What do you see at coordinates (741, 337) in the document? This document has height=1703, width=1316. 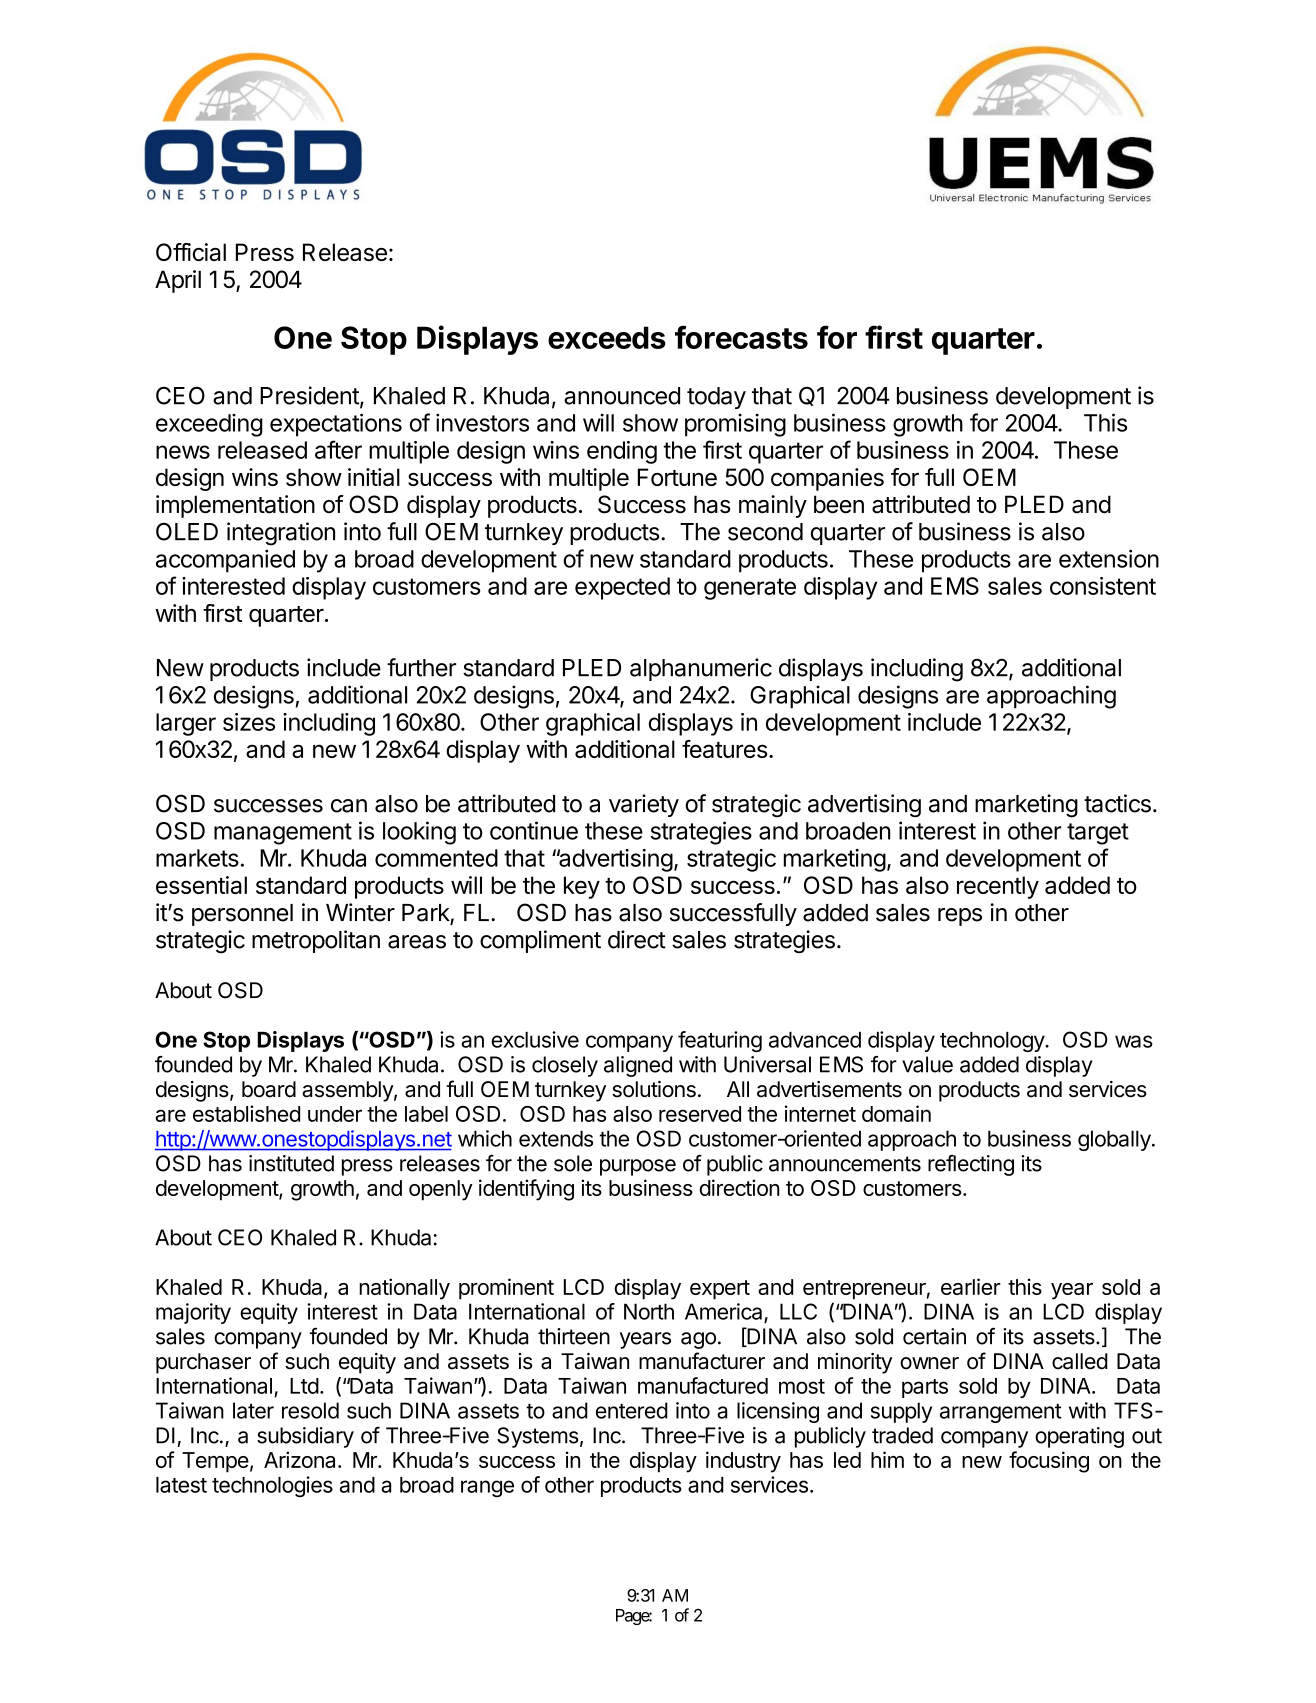 I see `forecasts` at bounding box center [741, 337].
